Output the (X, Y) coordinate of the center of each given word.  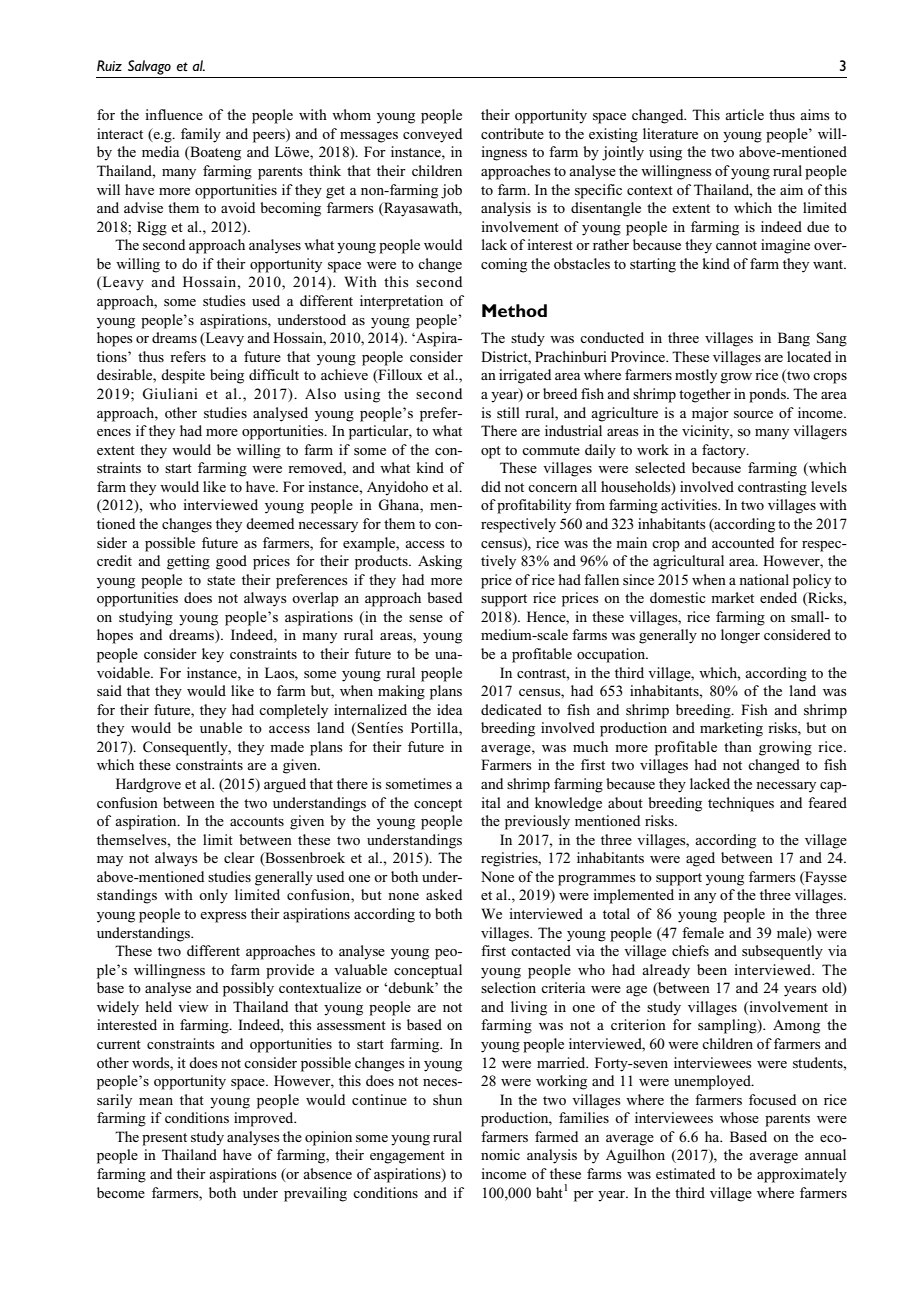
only (213, 896)
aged (700, 859)
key (213, 655)
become (121, 1192)
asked (444, 894)
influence (174, 114)
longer (740, 636)
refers (188, 356)
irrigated (525, 376)
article (744, 114)
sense (426, 618)
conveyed (432, 135)
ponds (768, 395)
